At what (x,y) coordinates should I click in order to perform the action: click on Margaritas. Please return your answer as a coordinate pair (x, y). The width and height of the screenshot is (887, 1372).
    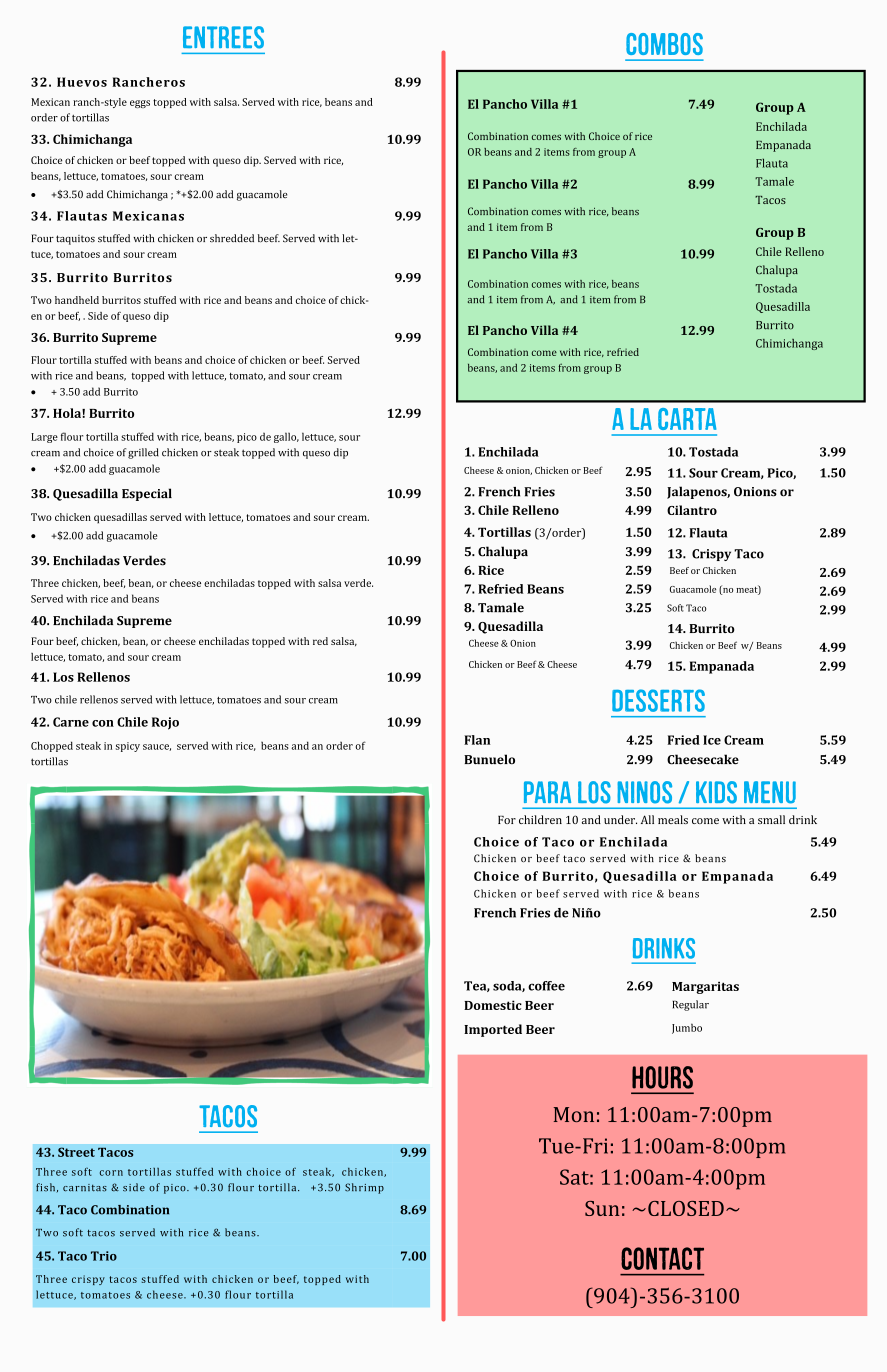
    Looking at the image, I should click on (705, 987).
